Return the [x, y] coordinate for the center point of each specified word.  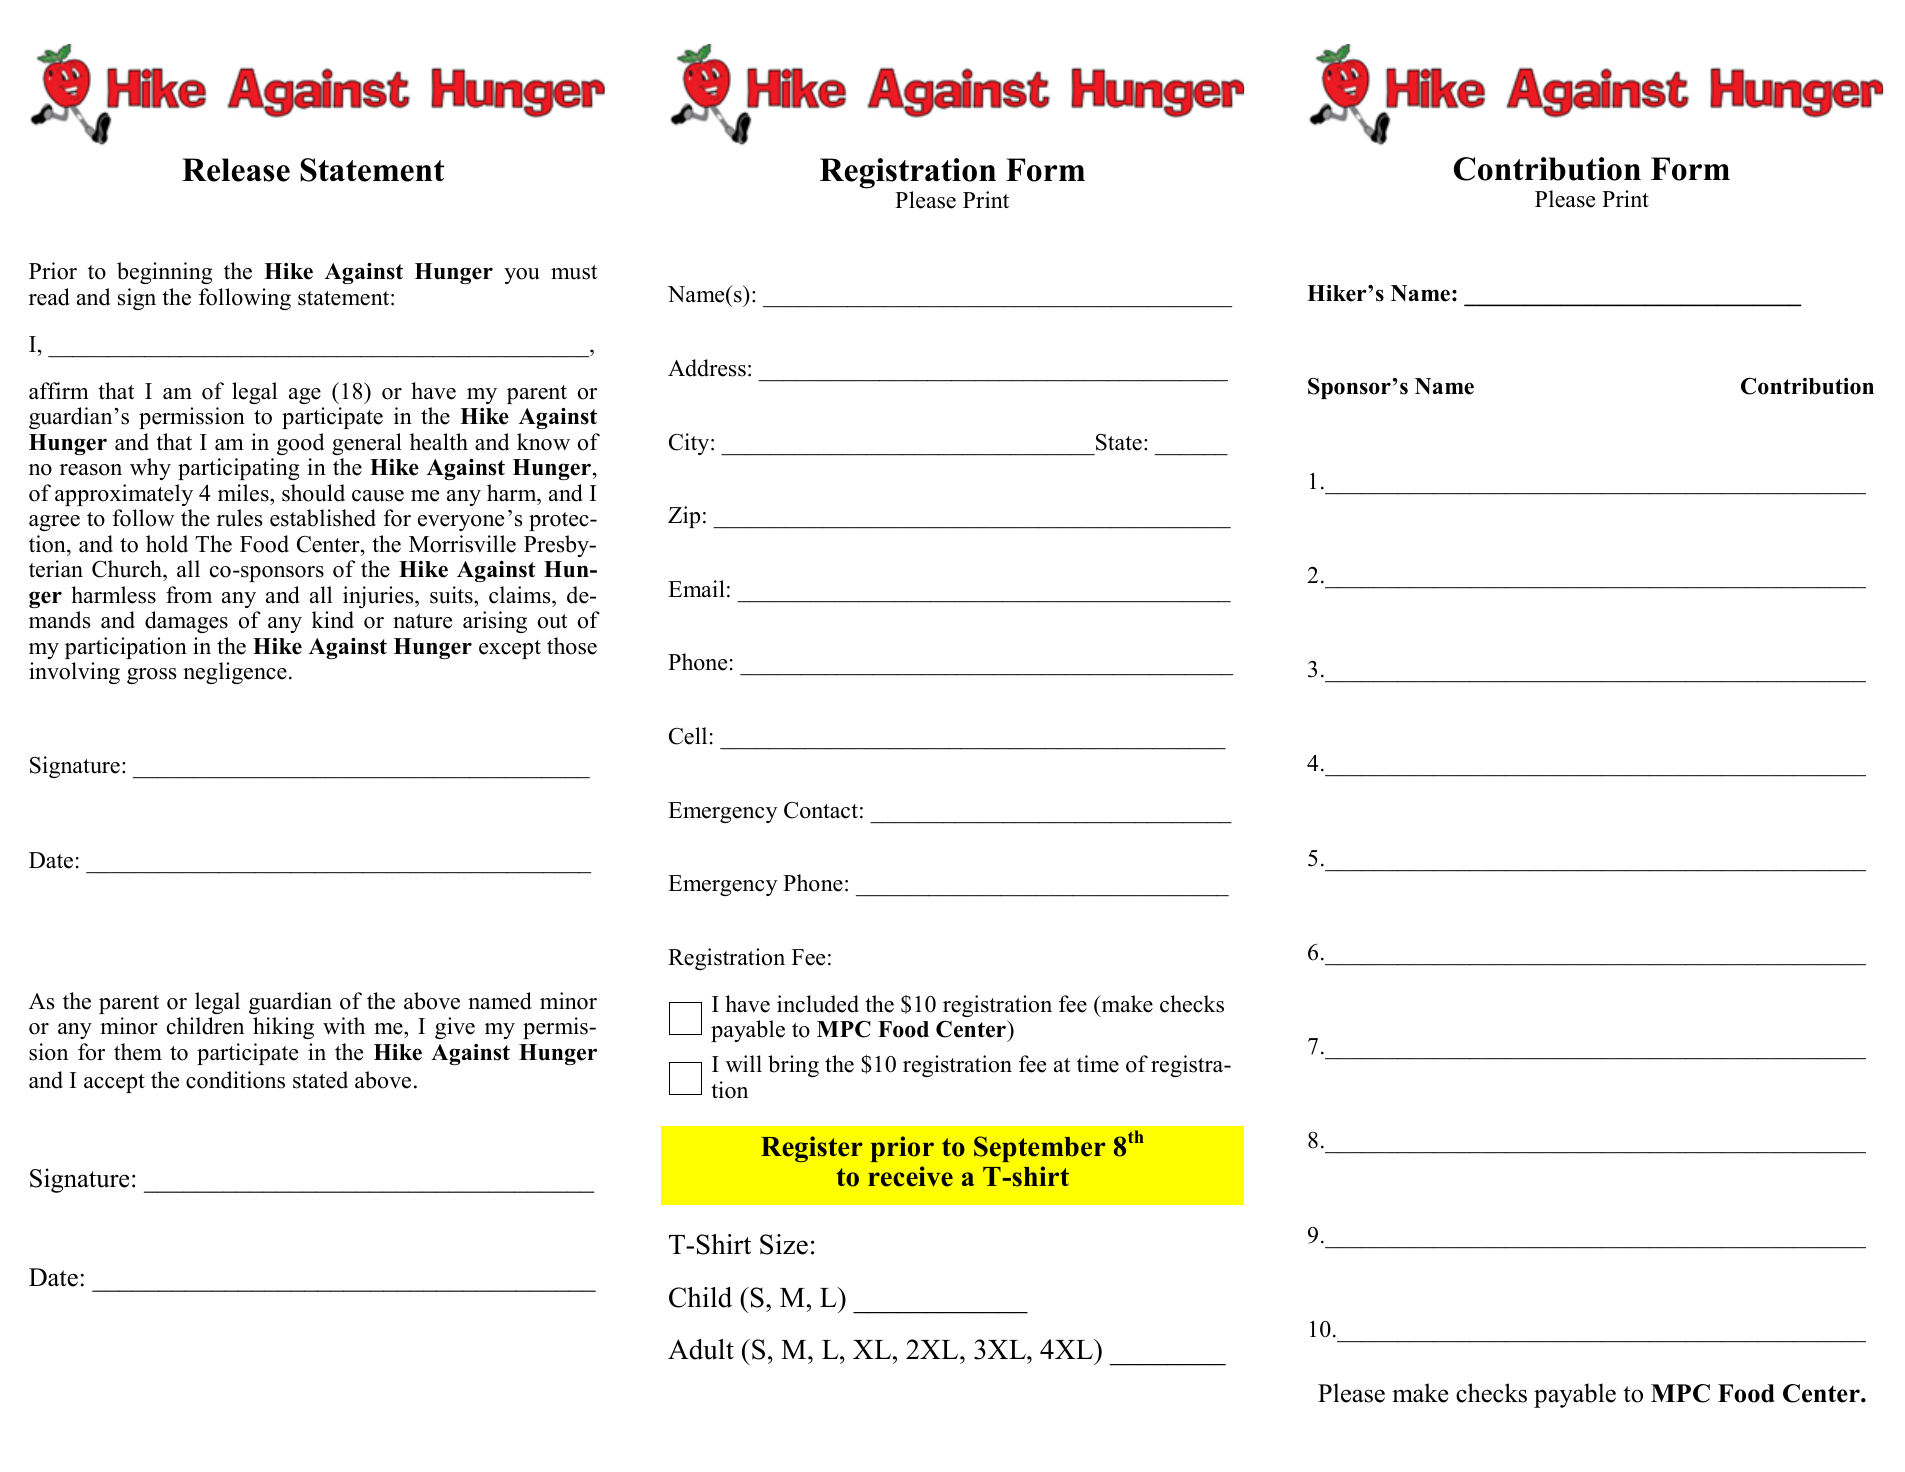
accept [114, 1083]
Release [236, 170]
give [455, 1028]
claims [521, 595]
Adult [701, 1349]
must [574, 272]
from [189, 595]
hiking [283, 1028]
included [818, 1004]
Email [696, 588]
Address [707, 368]
